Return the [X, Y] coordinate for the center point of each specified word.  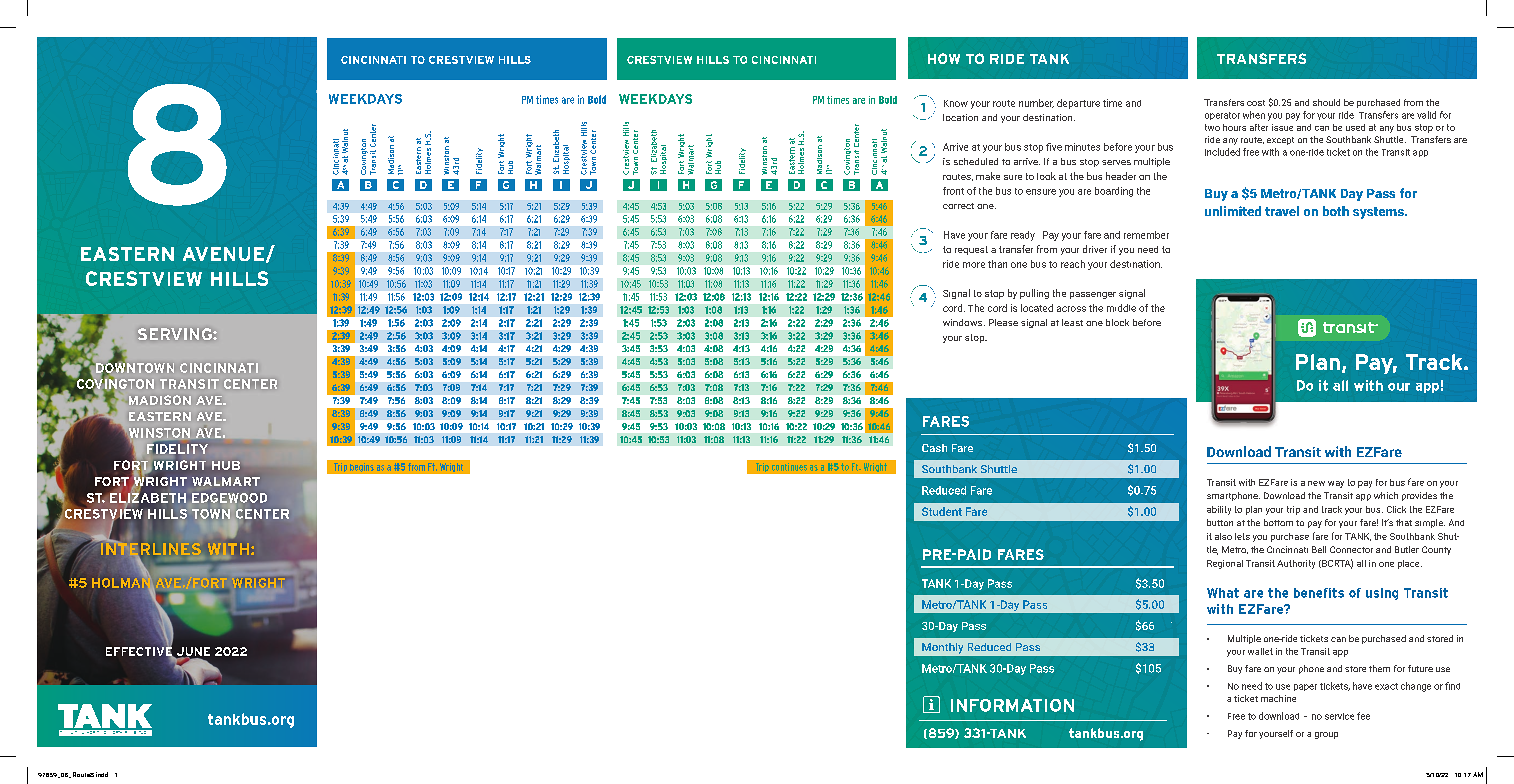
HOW [944, 58]
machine [1278, 698]
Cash [934, 448]
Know [956, 103]
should [1326, 102]
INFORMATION [1012, 705]
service [1339, 716]
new [1316, 483]
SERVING [176, 334]
